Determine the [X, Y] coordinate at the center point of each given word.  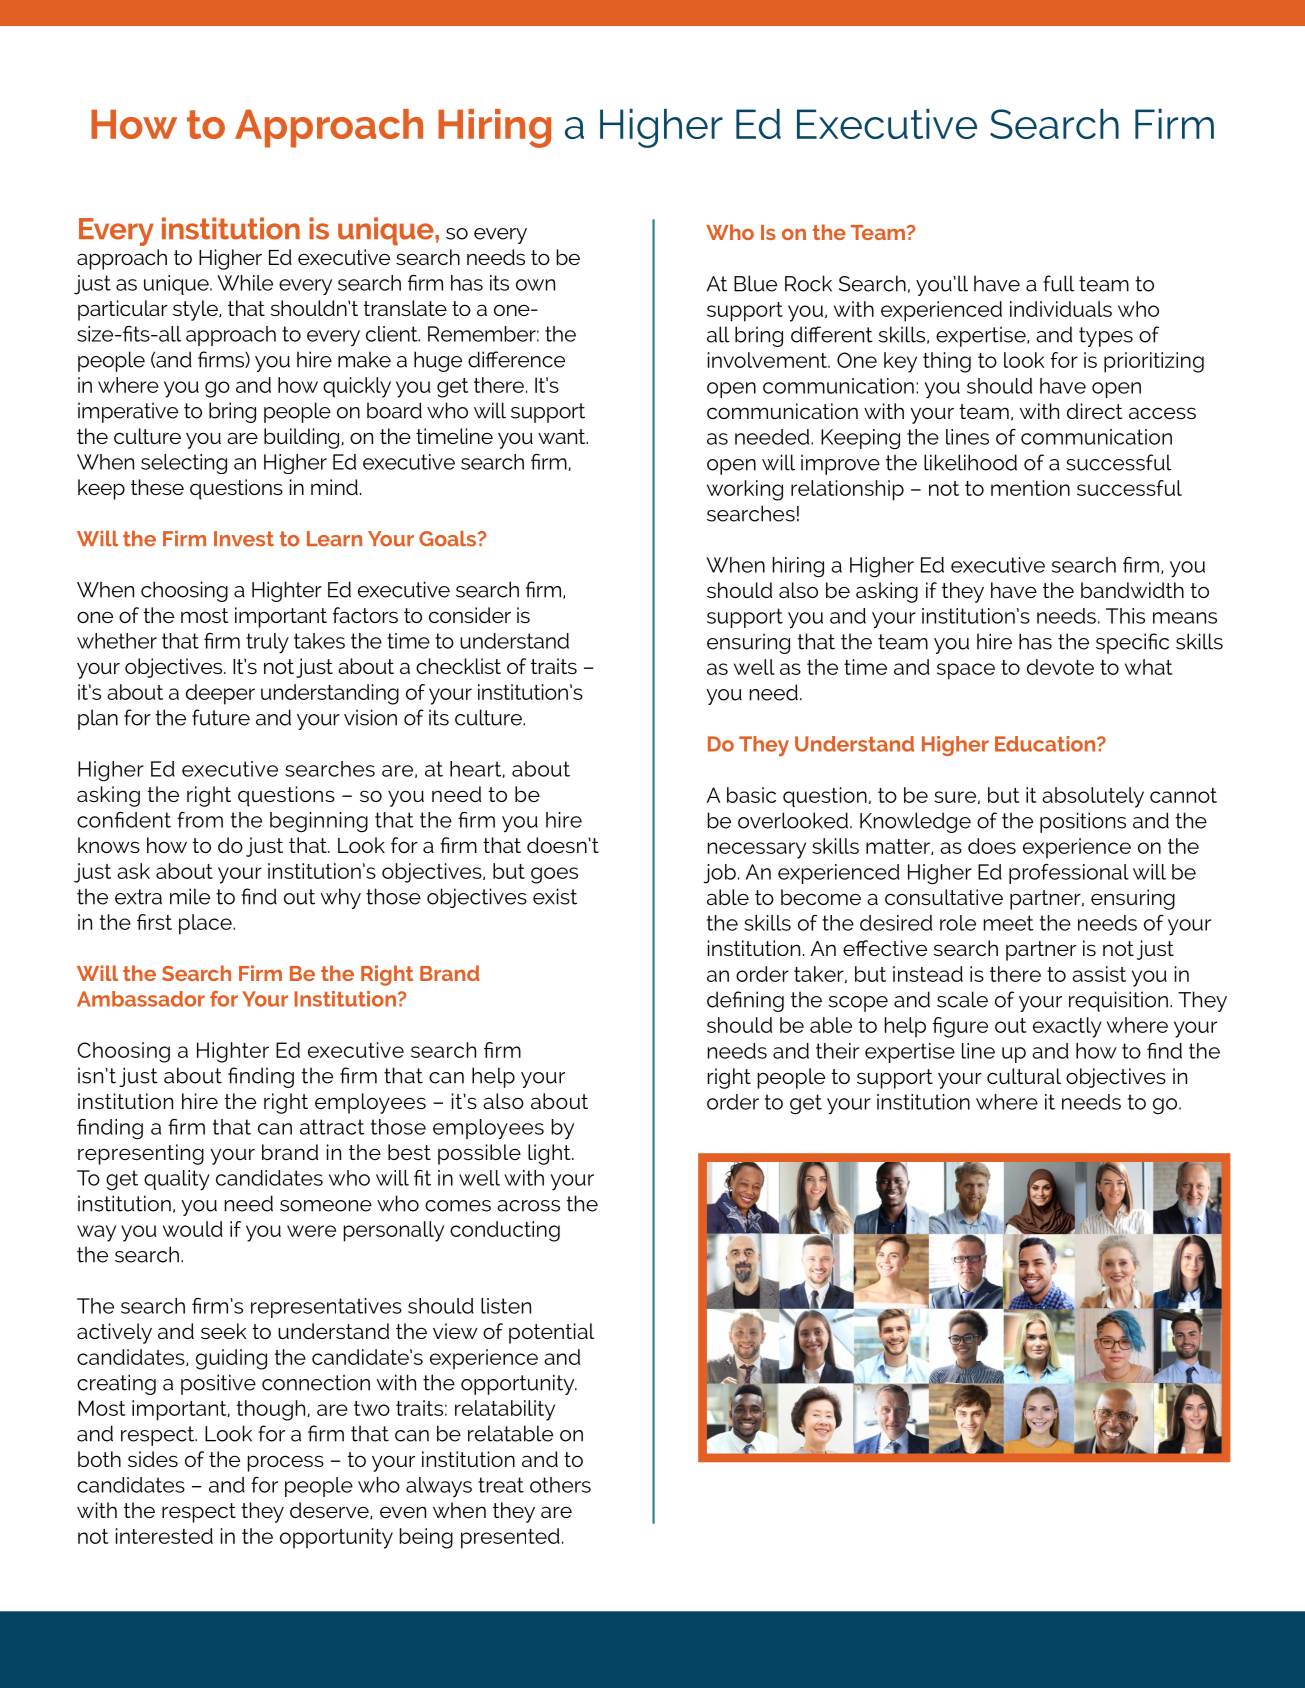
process [286, 1463]
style [196, 310]
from [200, 819]
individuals [1061, 309]
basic [751, 795]
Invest [244, 539]
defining [745, 1001]
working [745, 490]
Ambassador [141, 999]
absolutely [1093, 797]
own [535, 285]
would [193, 1229]
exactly [1067, 1027]
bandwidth [1132, 590]
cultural [1024, 1076]
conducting [505, 1231]
